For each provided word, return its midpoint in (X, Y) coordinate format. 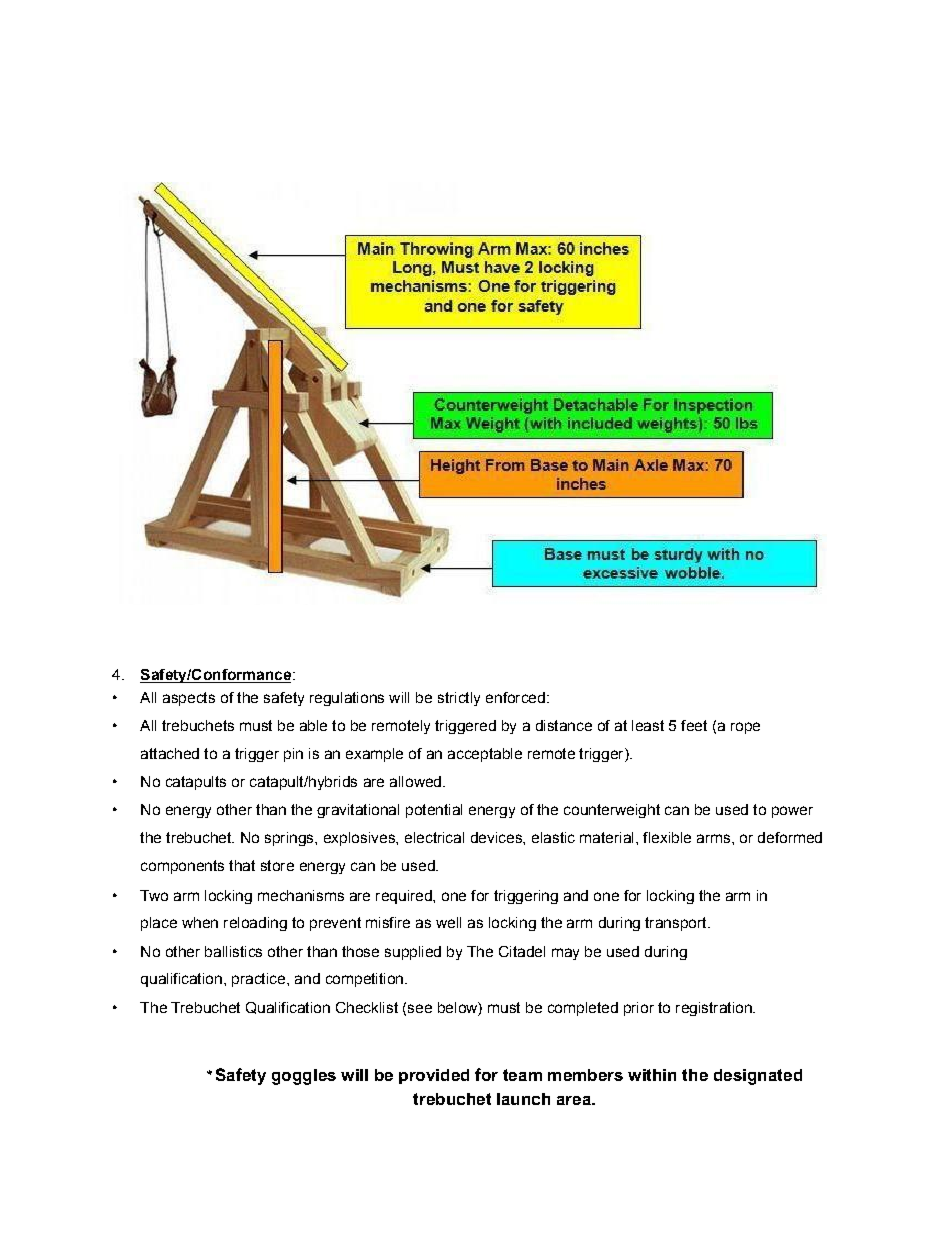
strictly (459, 699)
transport (677, 924)
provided (434, 1076)
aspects (189, 699)
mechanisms (301, 895)
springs (290, 839)
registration (715, 1009)
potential (434, 811)
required (405, 897)
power (792, 812)
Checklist (367, 1007)
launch (523, 1099)
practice (258, 980)
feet (694, 725)
